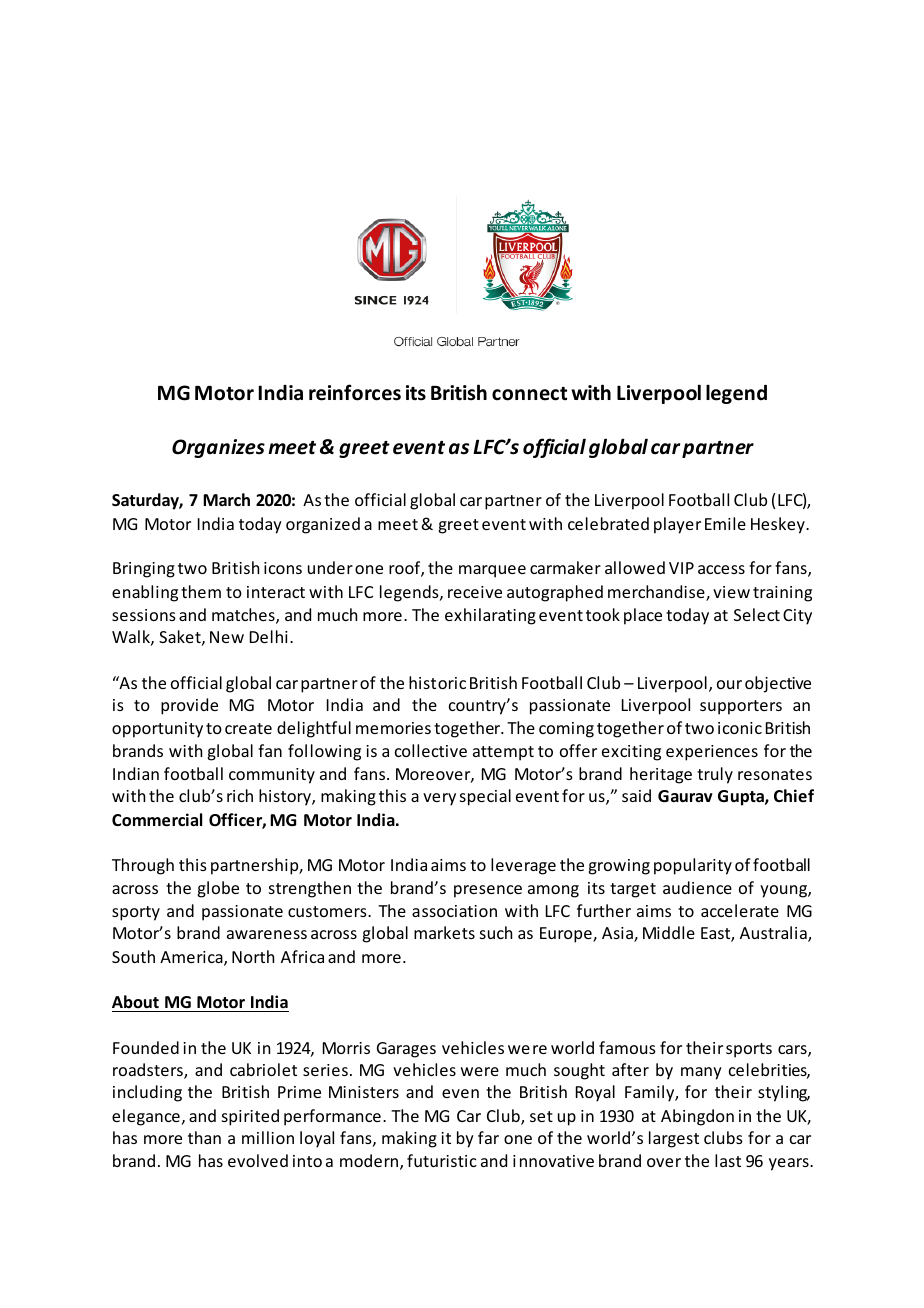 The width and height of the image is (924, 1308). I want to click on connect, so click(529, 394).
